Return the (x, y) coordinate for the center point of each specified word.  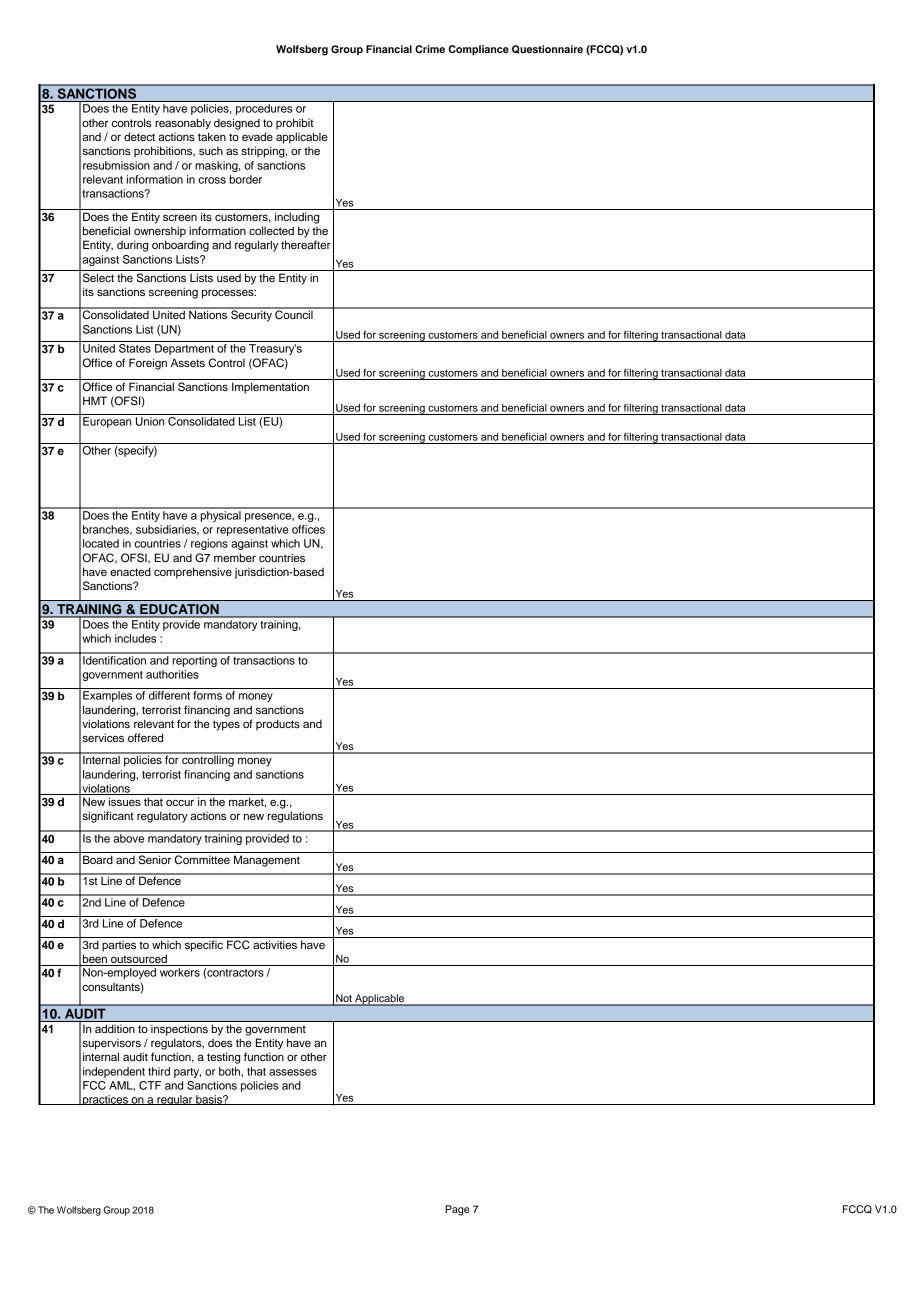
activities (275, 944)
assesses (293, 1072)
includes (135, 638)
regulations (295, 817)
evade (257, 136)
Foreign (148, 364)
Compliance (478, 50)
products (278, 725)
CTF (150, 1085)
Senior (155, 860)
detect (139, 136)
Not (344, 999)
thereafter (306, 244)
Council (294, 314)
